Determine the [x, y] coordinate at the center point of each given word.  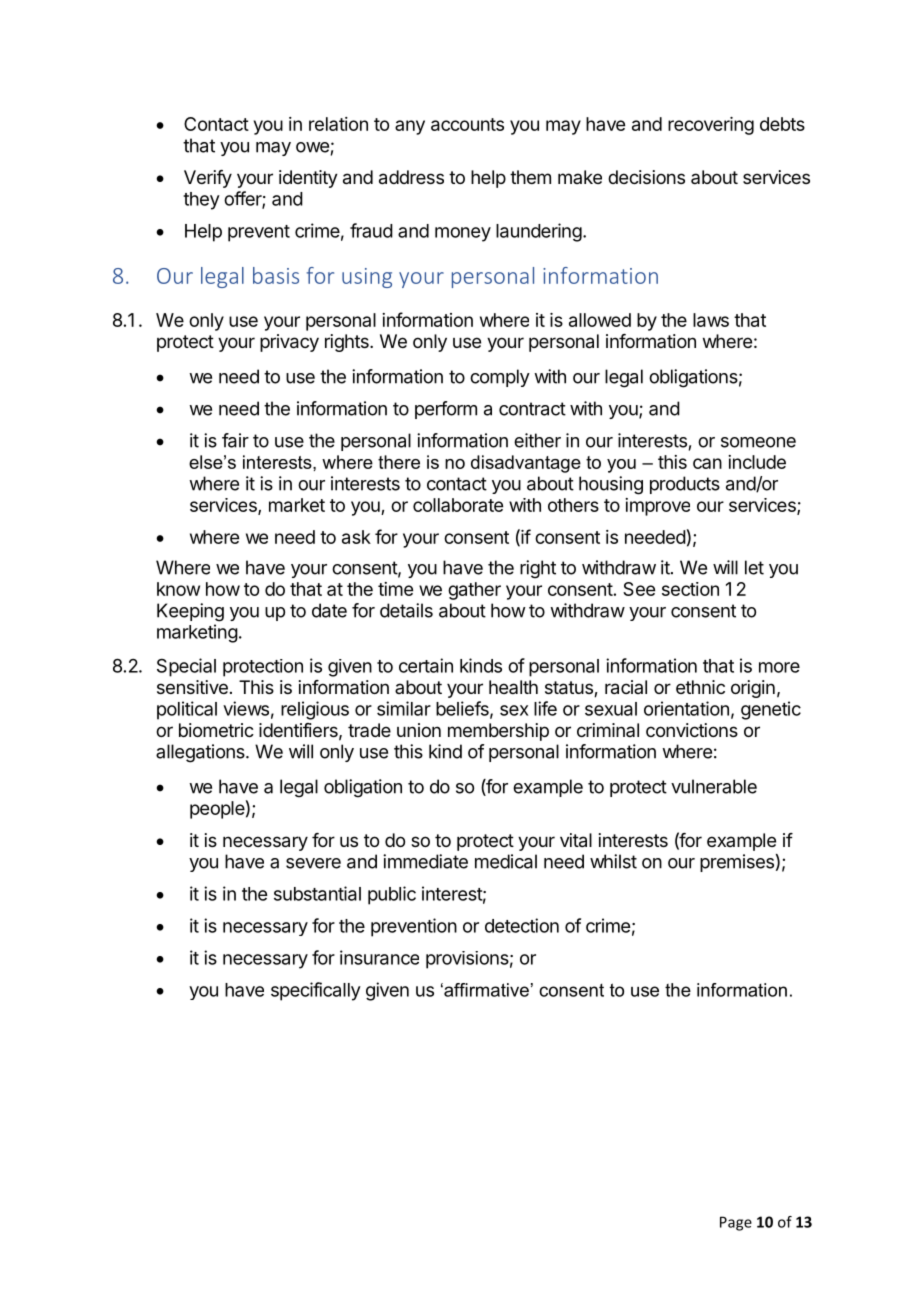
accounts [467, 124]
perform [446, 410]
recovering [711, 126]
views [246, 708]
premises [737, 863]
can [707, 463]
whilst [613, 861]
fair [235, 440]
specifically [316, 991]
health [513, 687]
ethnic [700, 687]
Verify [208, 179]
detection [522, 925]
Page [736, 1223]
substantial [317, 893]
